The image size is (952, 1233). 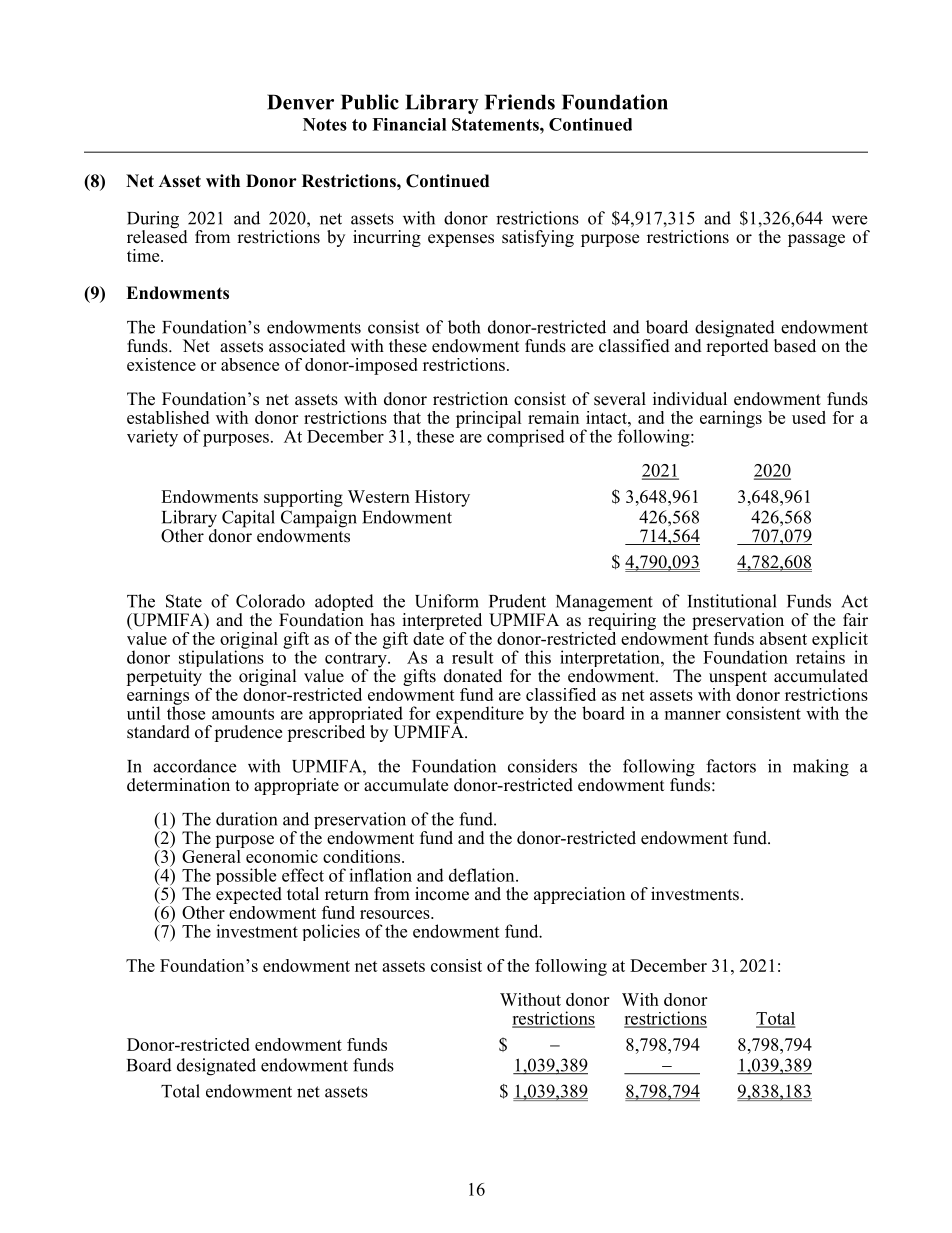 What do you see at coordinates (248, 519) in the screenshot?
I see `Capital` at bounding box center [248, 519].
